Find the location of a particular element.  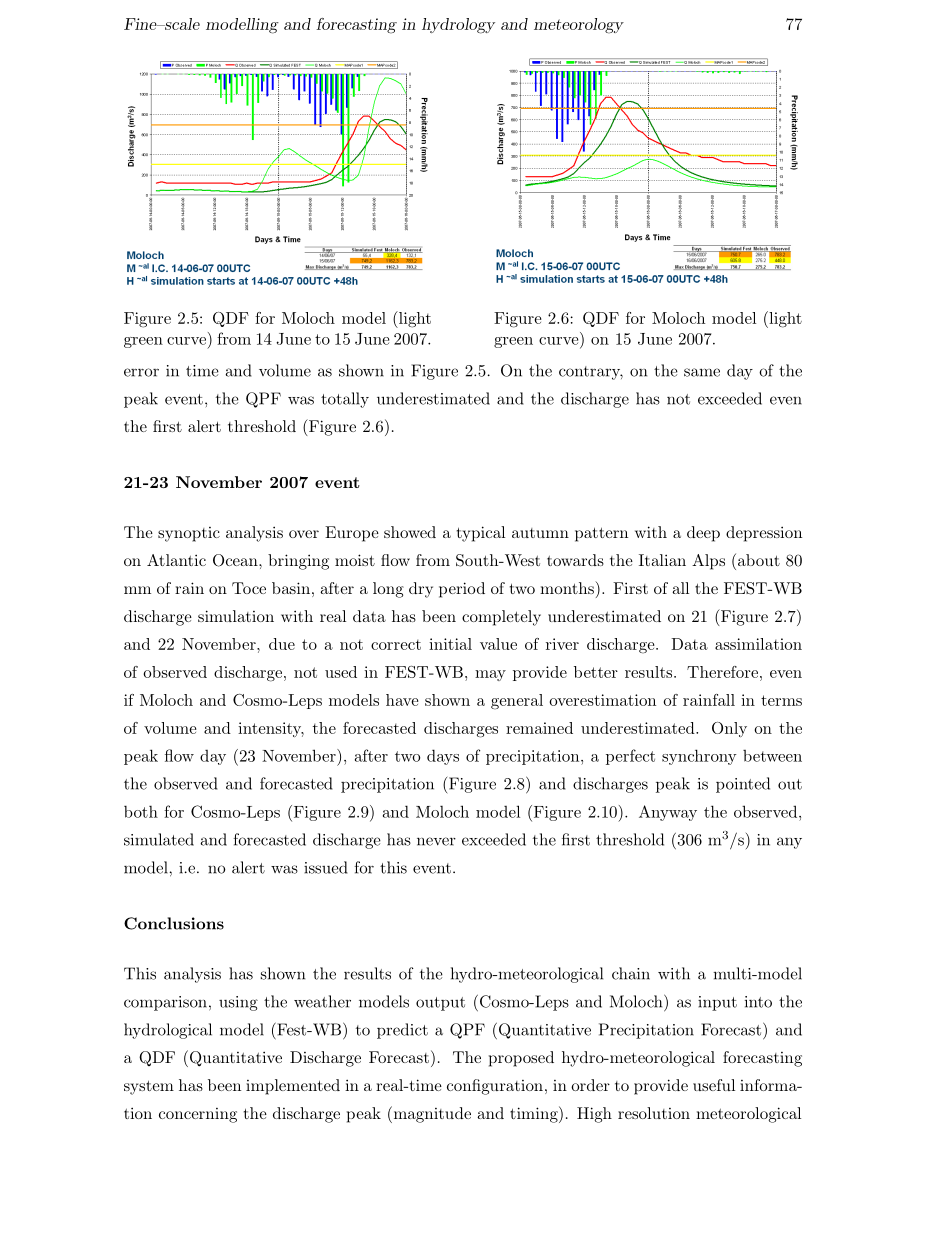

system is located at coordinates (149, 1087).
